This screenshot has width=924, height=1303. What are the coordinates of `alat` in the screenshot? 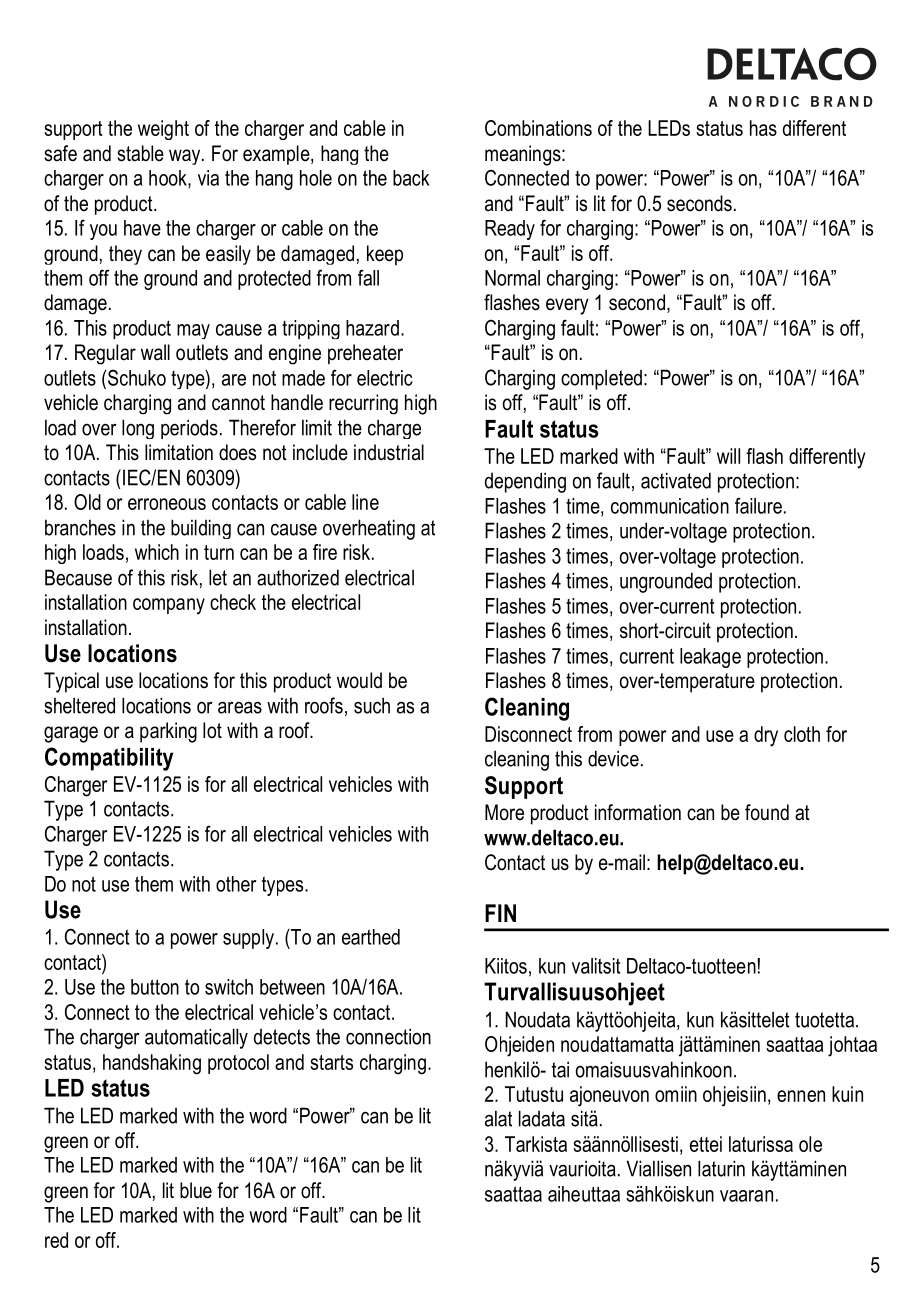 It's located at (498, 1118).
